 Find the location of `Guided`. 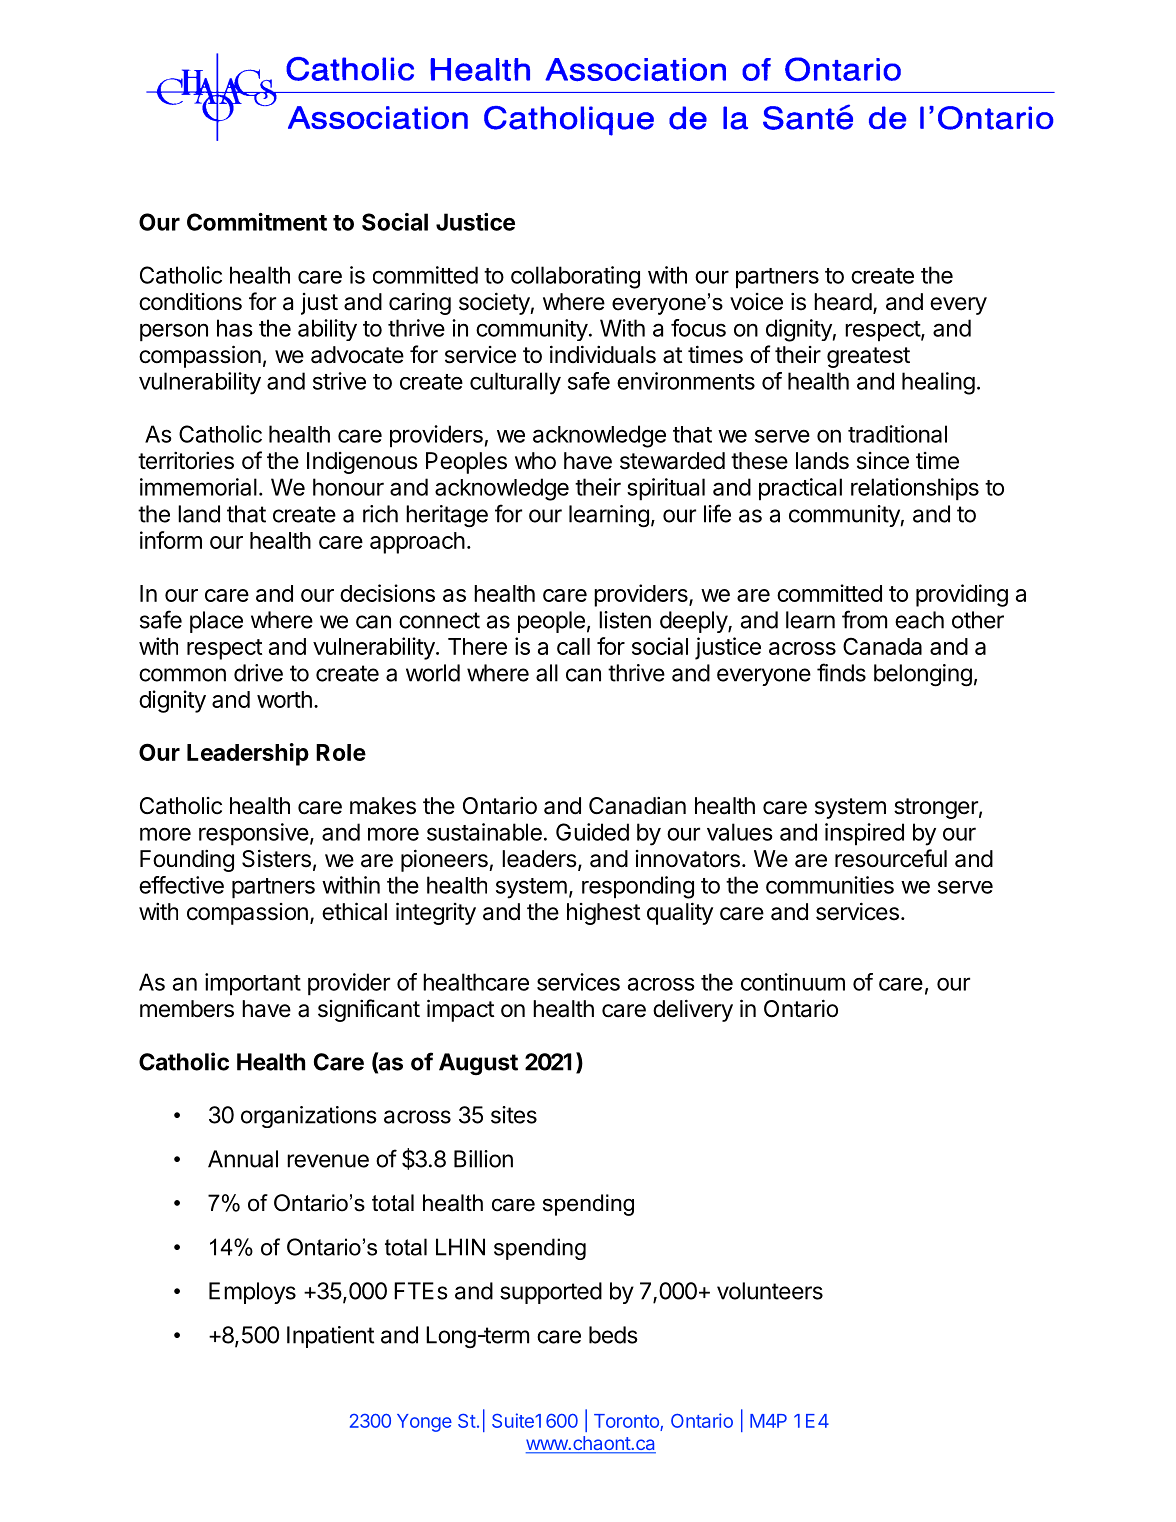

Guided is located at coordinates (592, 832).
